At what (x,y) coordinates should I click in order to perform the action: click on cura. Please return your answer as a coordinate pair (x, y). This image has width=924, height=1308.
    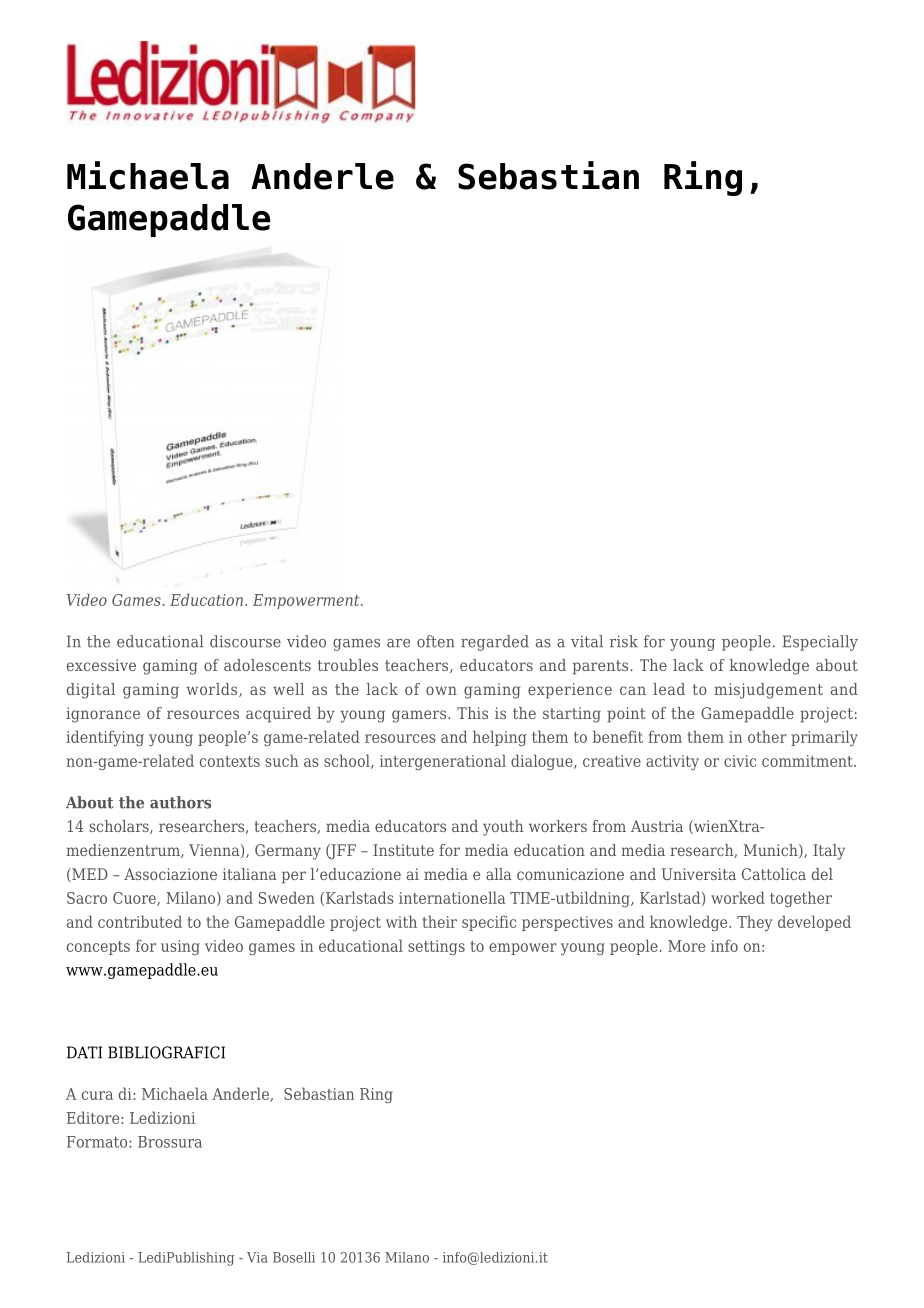
    Looking at the image, I should click on (97, 1095).
